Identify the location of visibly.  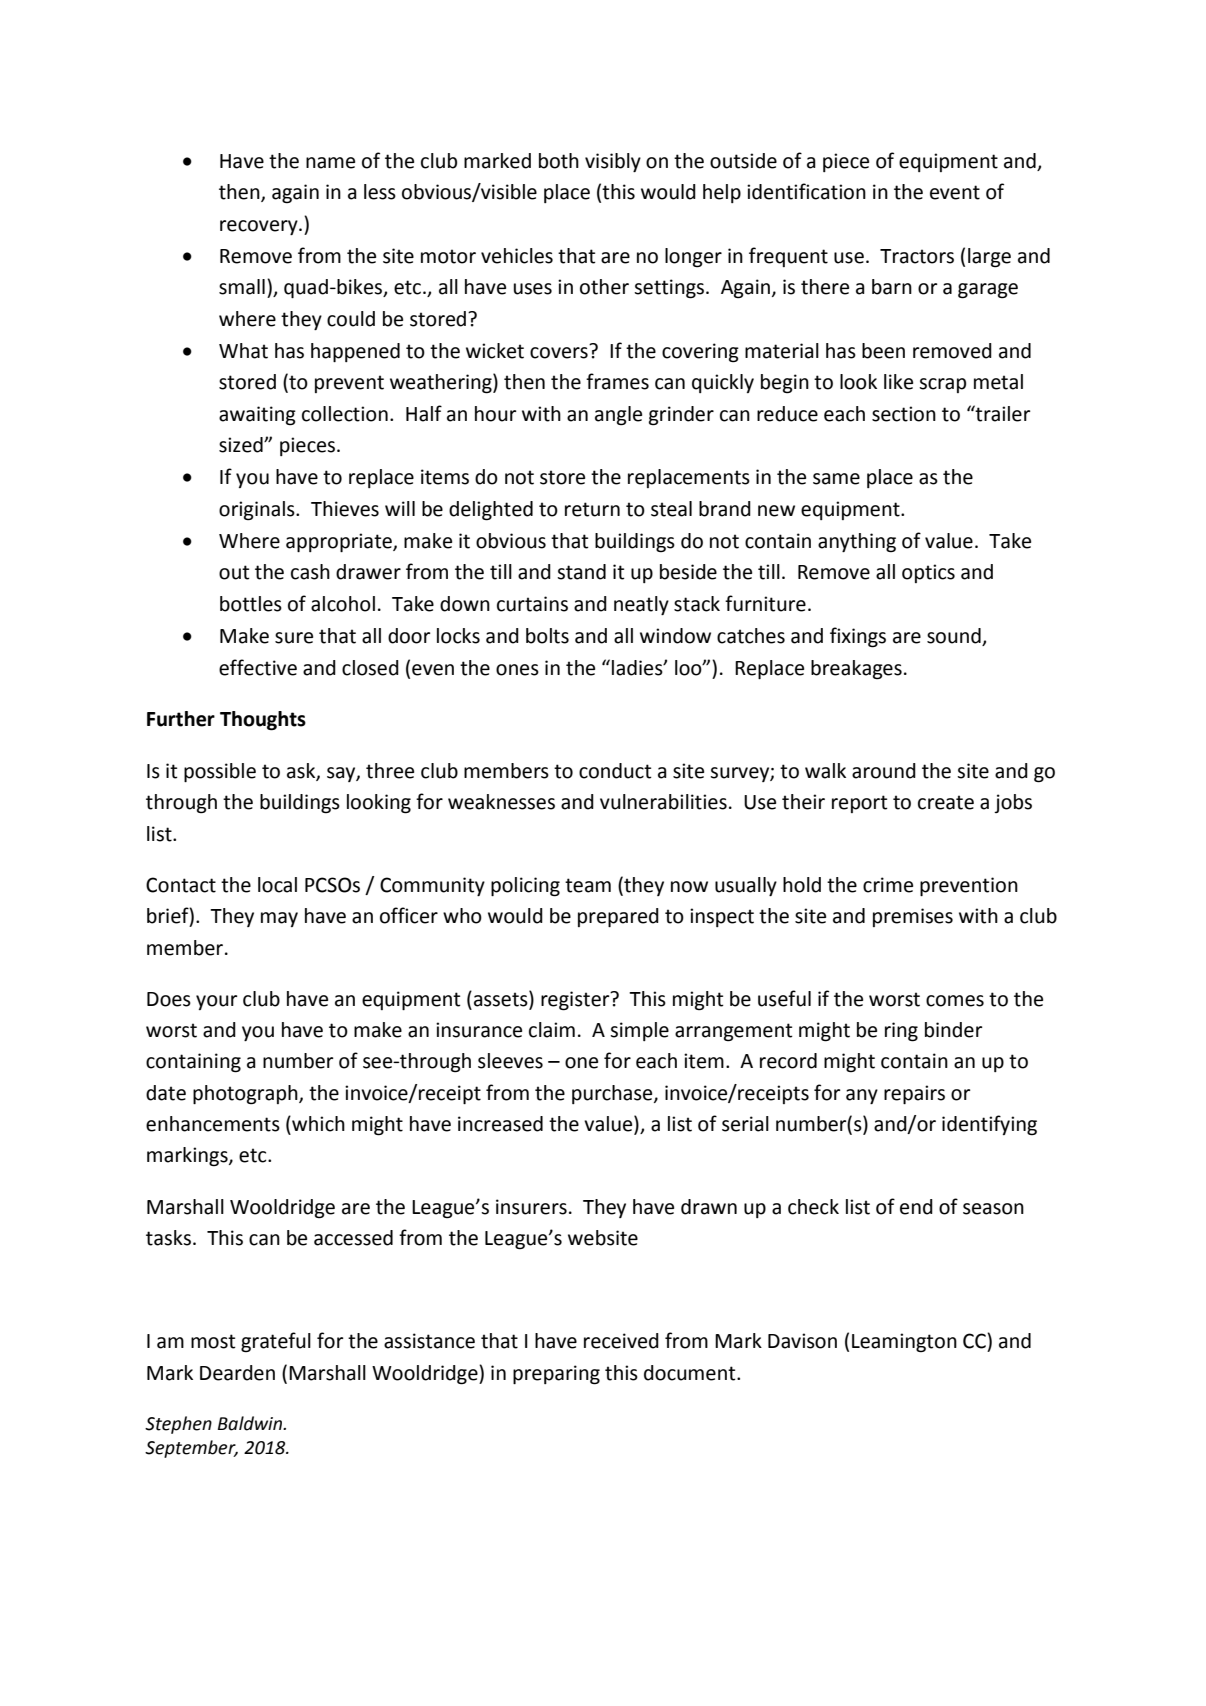
(613, 162).
